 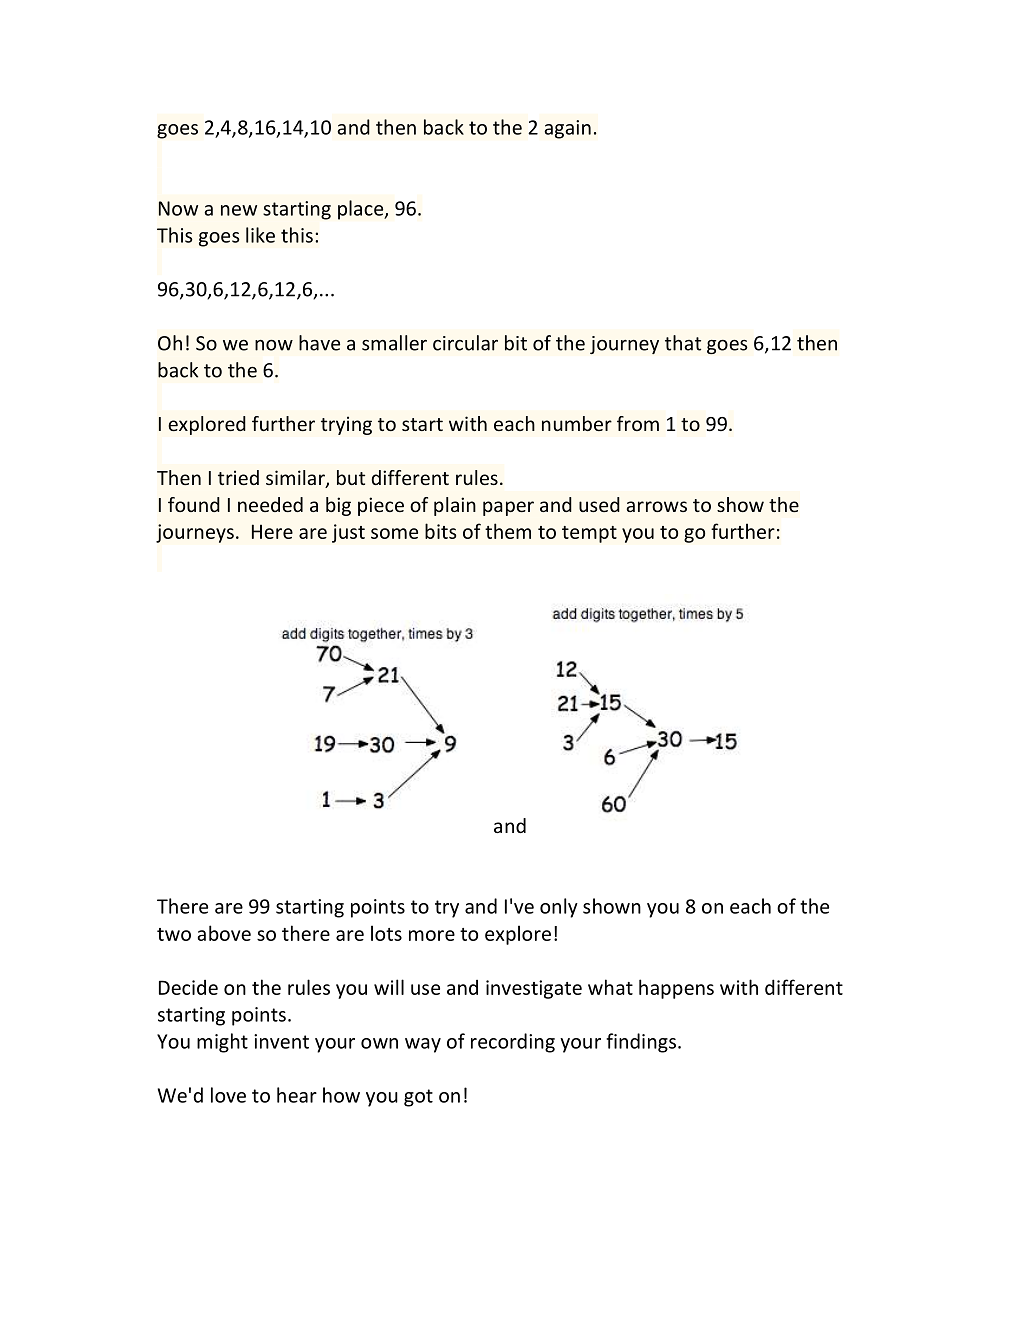 I want to click on place, so click(x=362, y=210).
